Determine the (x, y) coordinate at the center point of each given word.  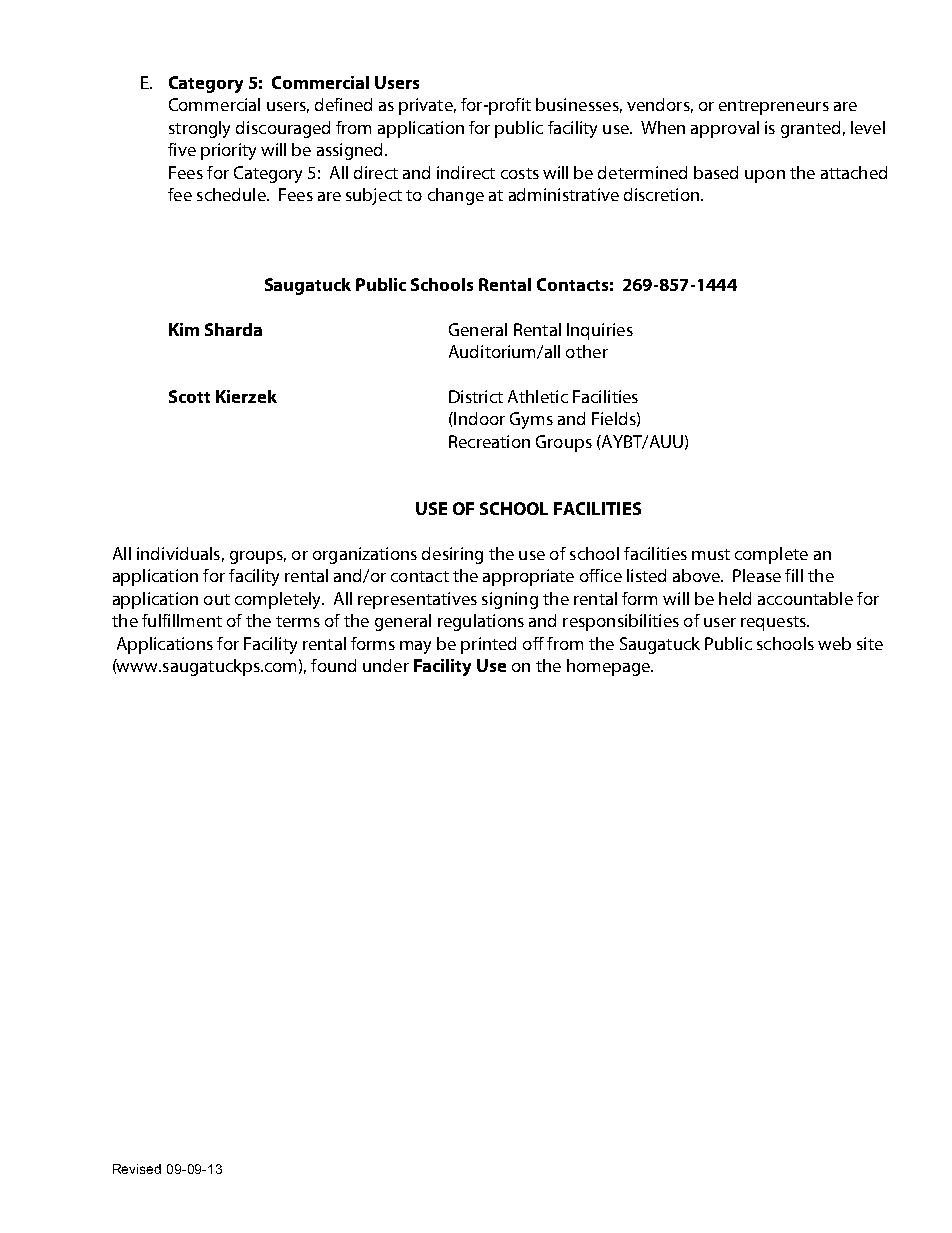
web (834, 643)
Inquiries (600, 331)
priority (228, 151)
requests (774, 623)
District (476, 396)
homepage (609, 667)
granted (810, 129)
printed (488, 645)
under (386, 665)
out (217, 599)
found (333, 665)
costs (520, 173)
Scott (189, 396)
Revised (137, 1169)
